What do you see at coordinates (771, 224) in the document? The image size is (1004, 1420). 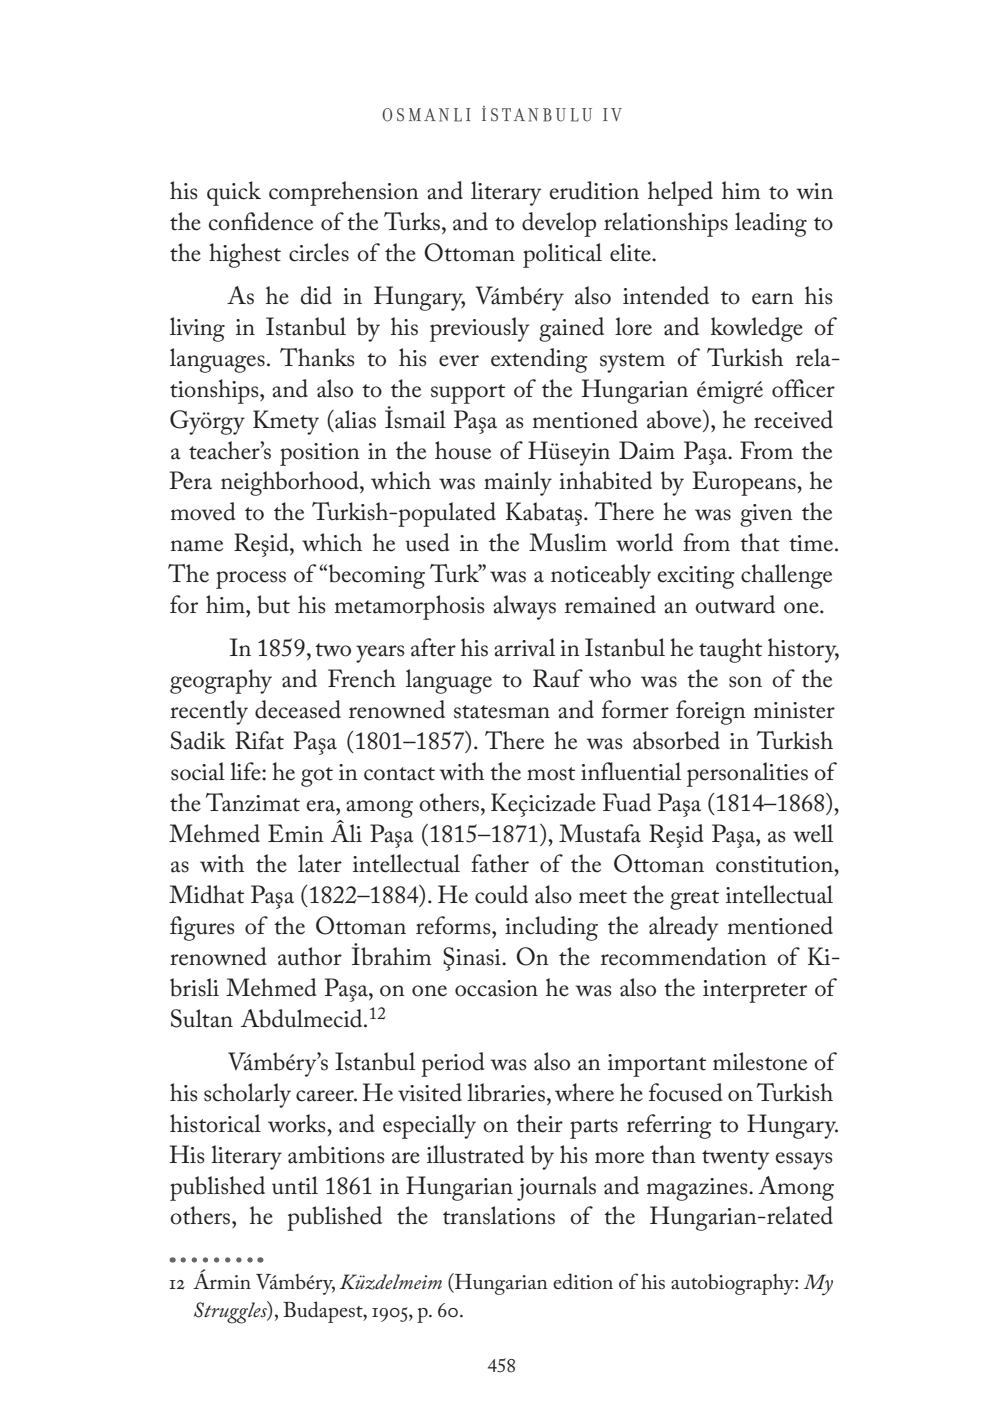 I see `leading` at bounding box center [771, 224].
